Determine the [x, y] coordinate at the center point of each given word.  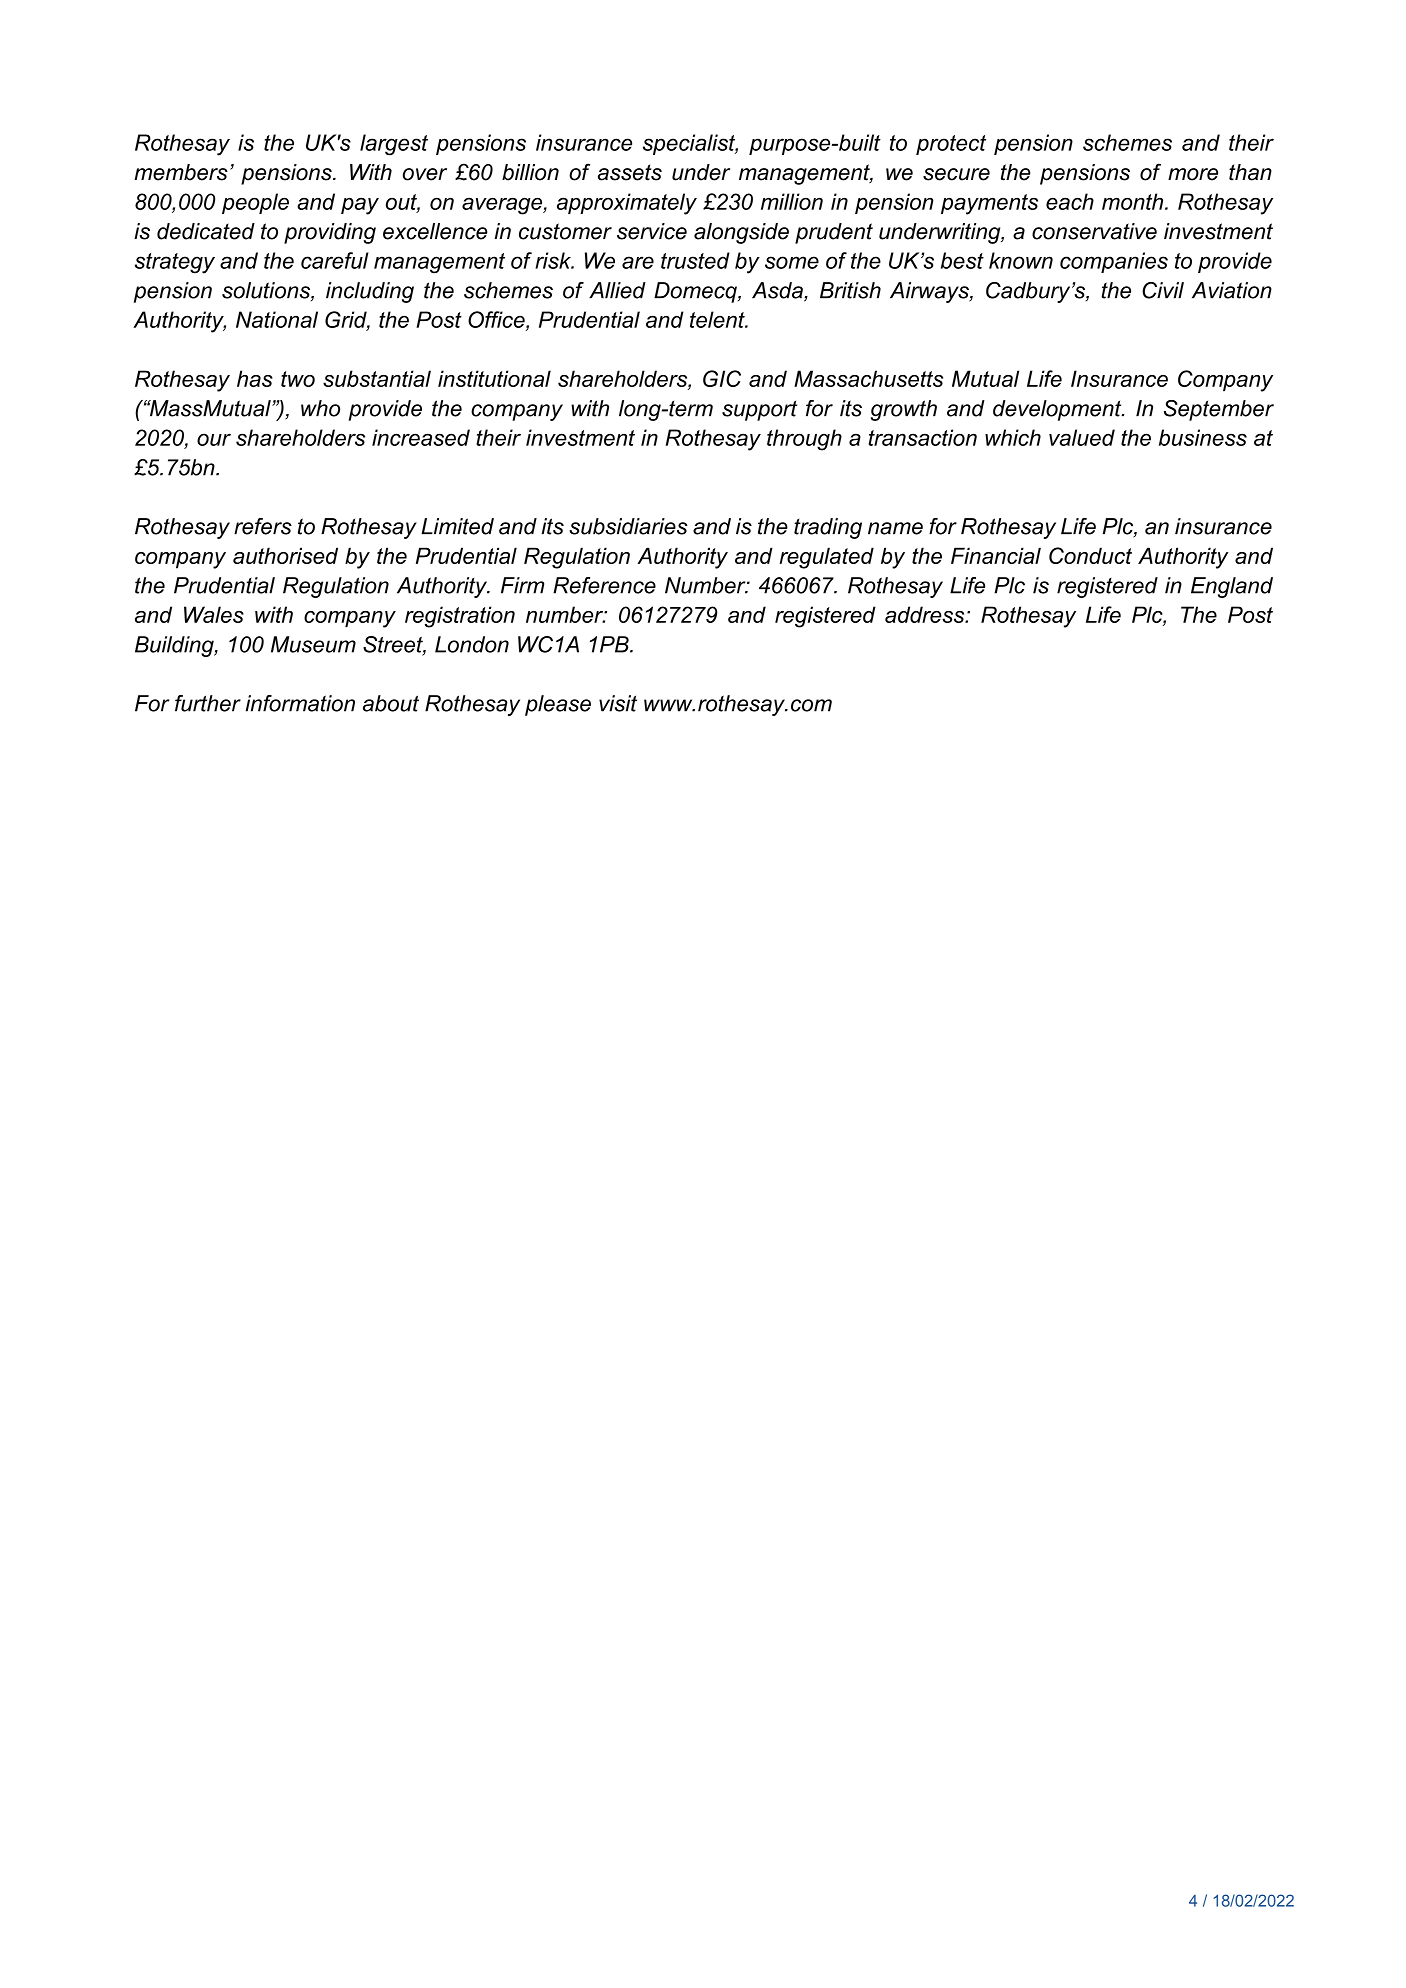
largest [394, 145]
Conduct [1090, 555]
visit [618, 703]
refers [263, 526]
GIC [722, 378]
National [277, 319]
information [300, 703]
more [1193, 174]
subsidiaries [628, 526]
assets [630, 172]
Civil [1163, 290]
